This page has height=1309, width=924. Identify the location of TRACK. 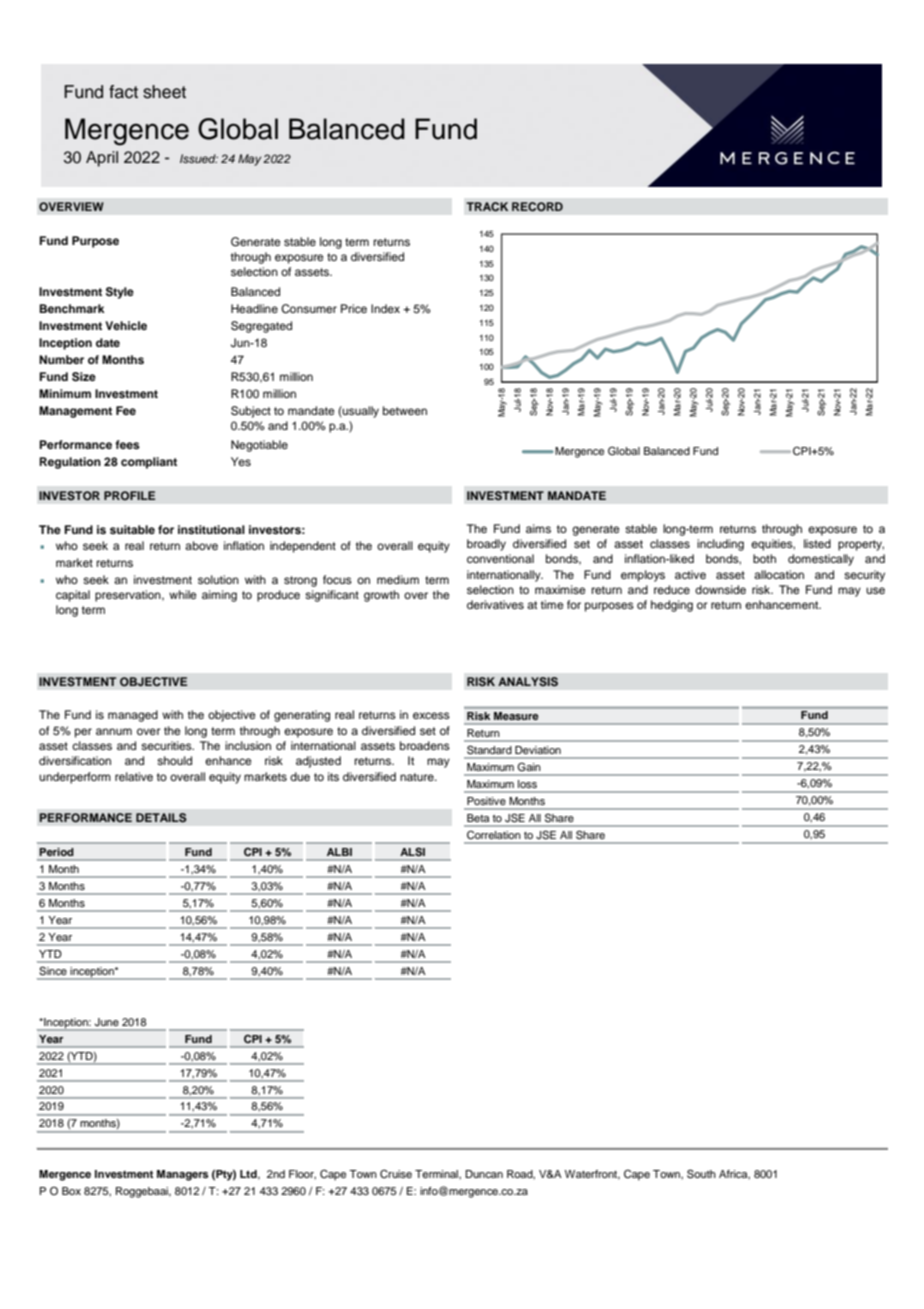
(487, 206).
